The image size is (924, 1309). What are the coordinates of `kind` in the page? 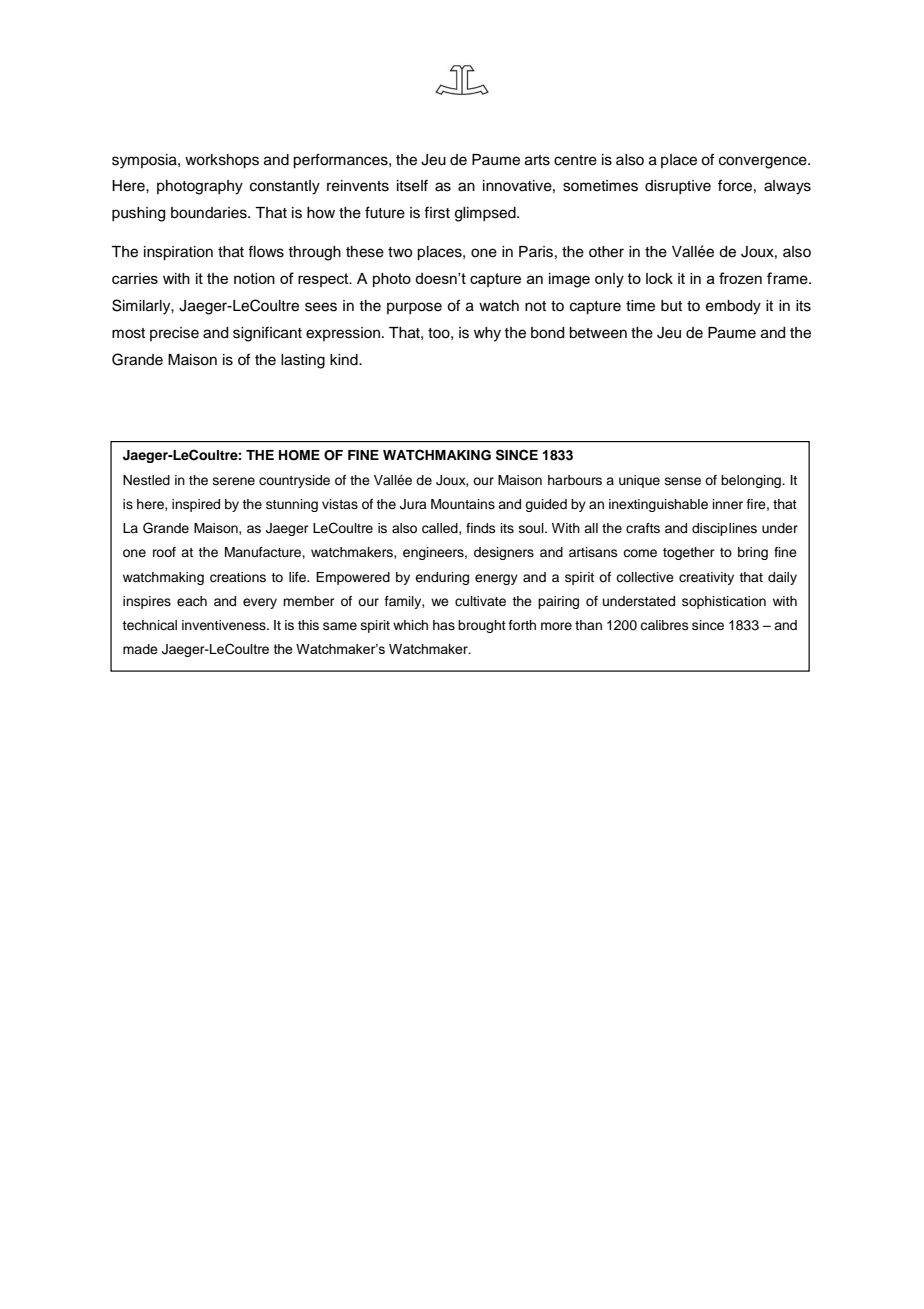 It's located at (345, 360).
